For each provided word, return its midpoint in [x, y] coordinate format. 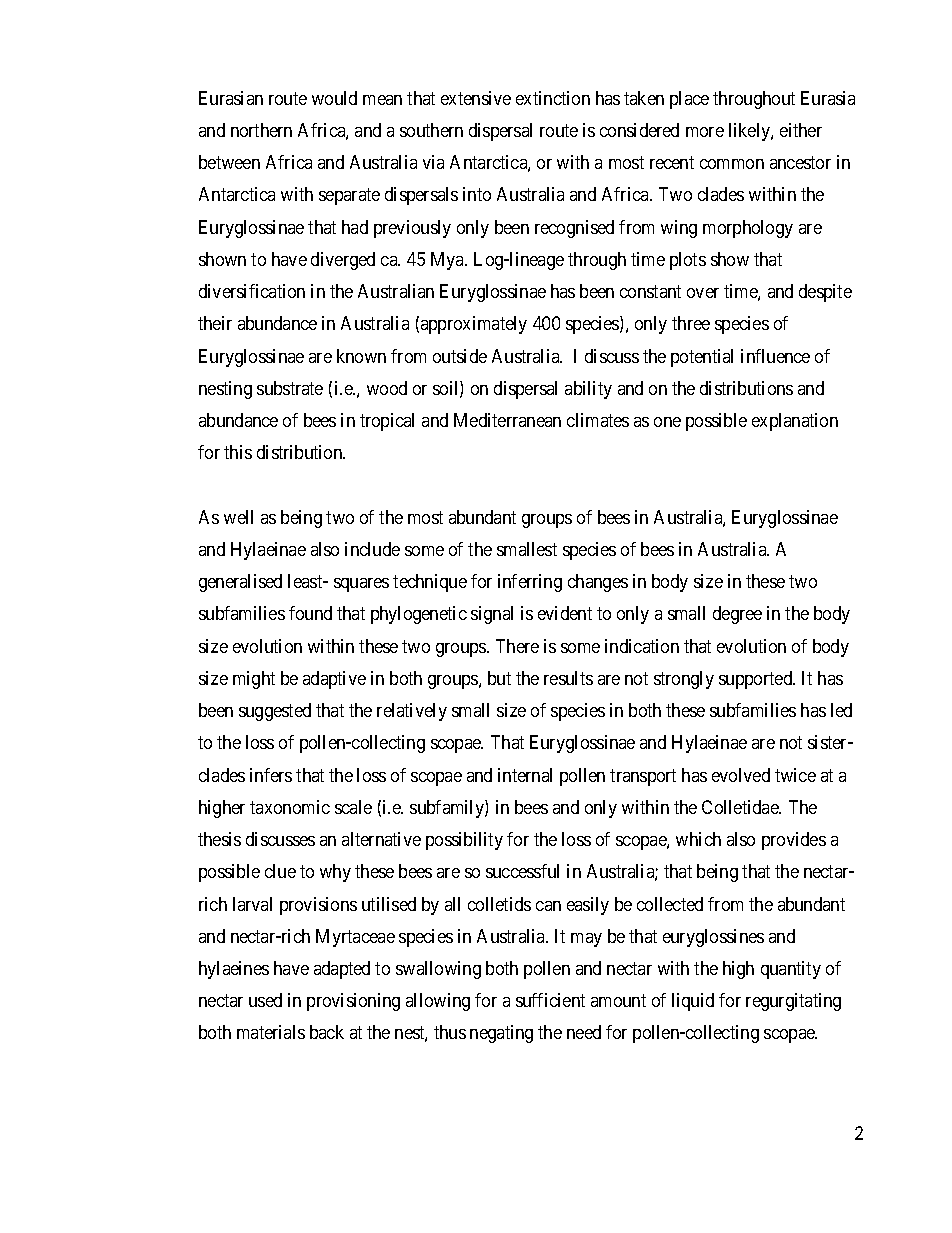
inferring [530, 583]
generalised [240, 583]
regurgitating [793, 1002]
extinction [553, 98]
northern [261, 130]
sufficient [550, 1000]
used [265, 1000]
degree [737, 615]
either [801, 130]
